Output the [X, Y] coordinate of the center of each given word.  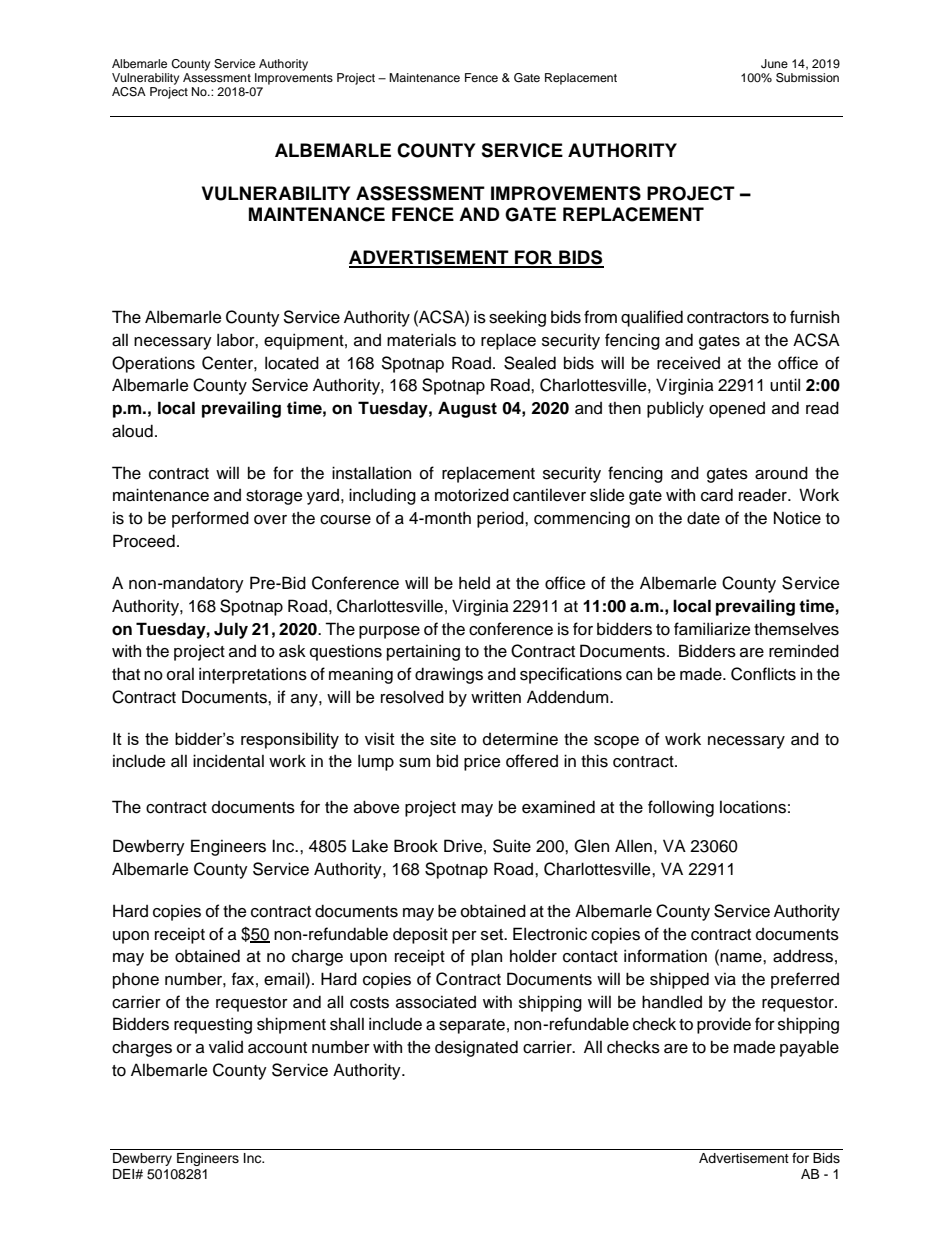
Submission [807, 78]
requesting [213, 1025]
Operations [153, 364]
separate [472, 1026]
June [774, 64]
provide [724, 1025]
